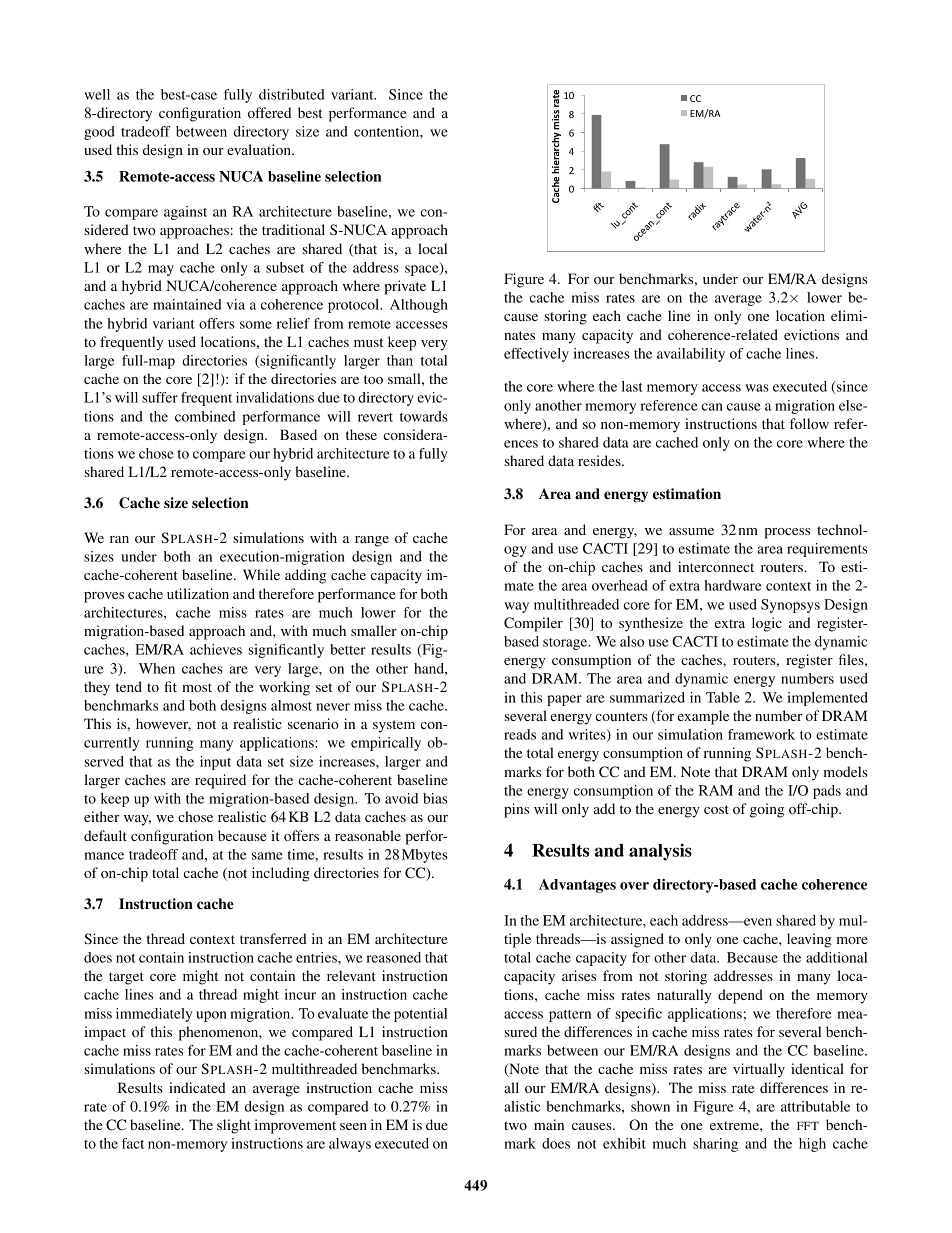  I want to click on evaluation, so click(260, 149).
